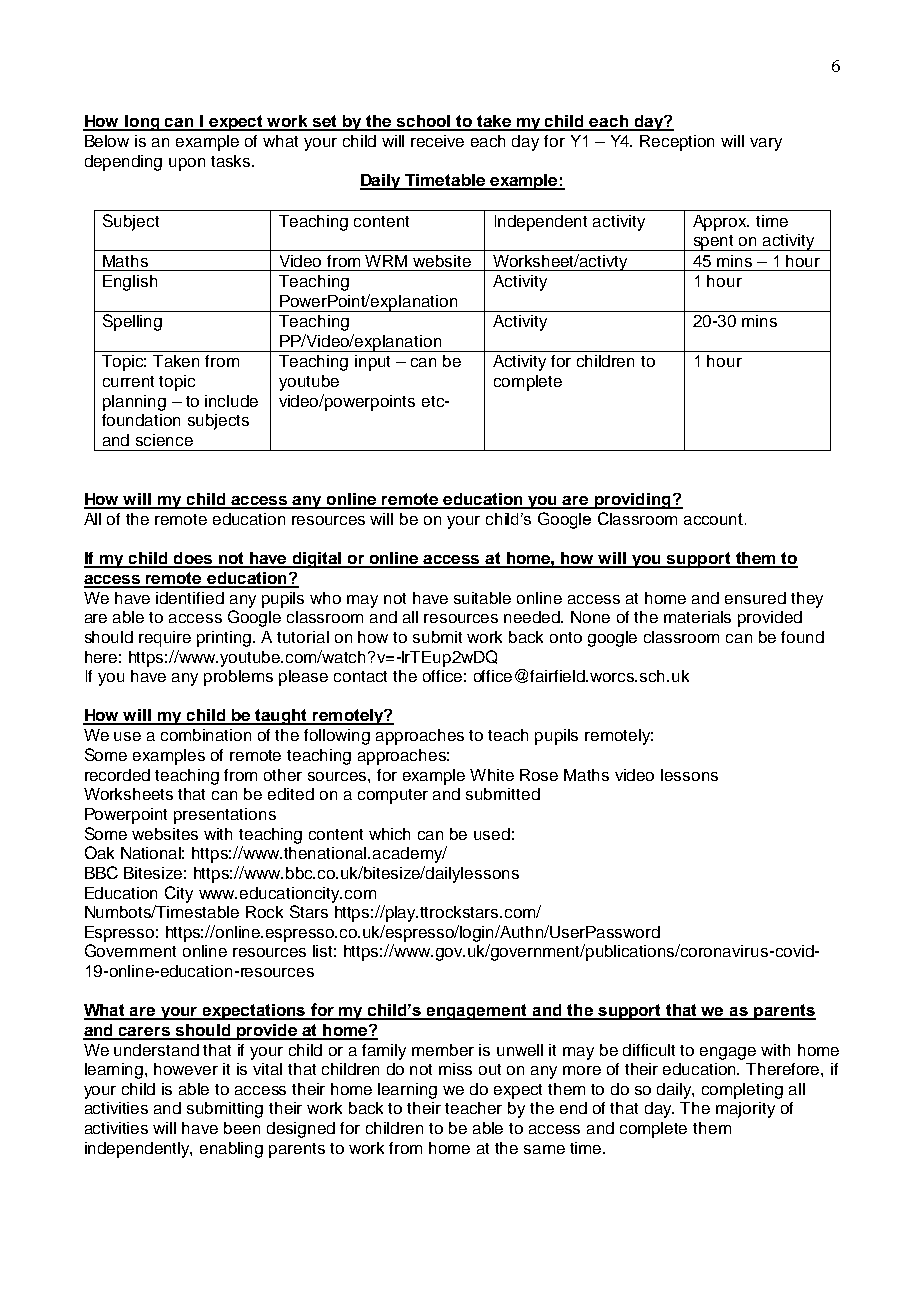  Describe the element at coordinates (187, 164) in the page. I see `upon` at that location.
